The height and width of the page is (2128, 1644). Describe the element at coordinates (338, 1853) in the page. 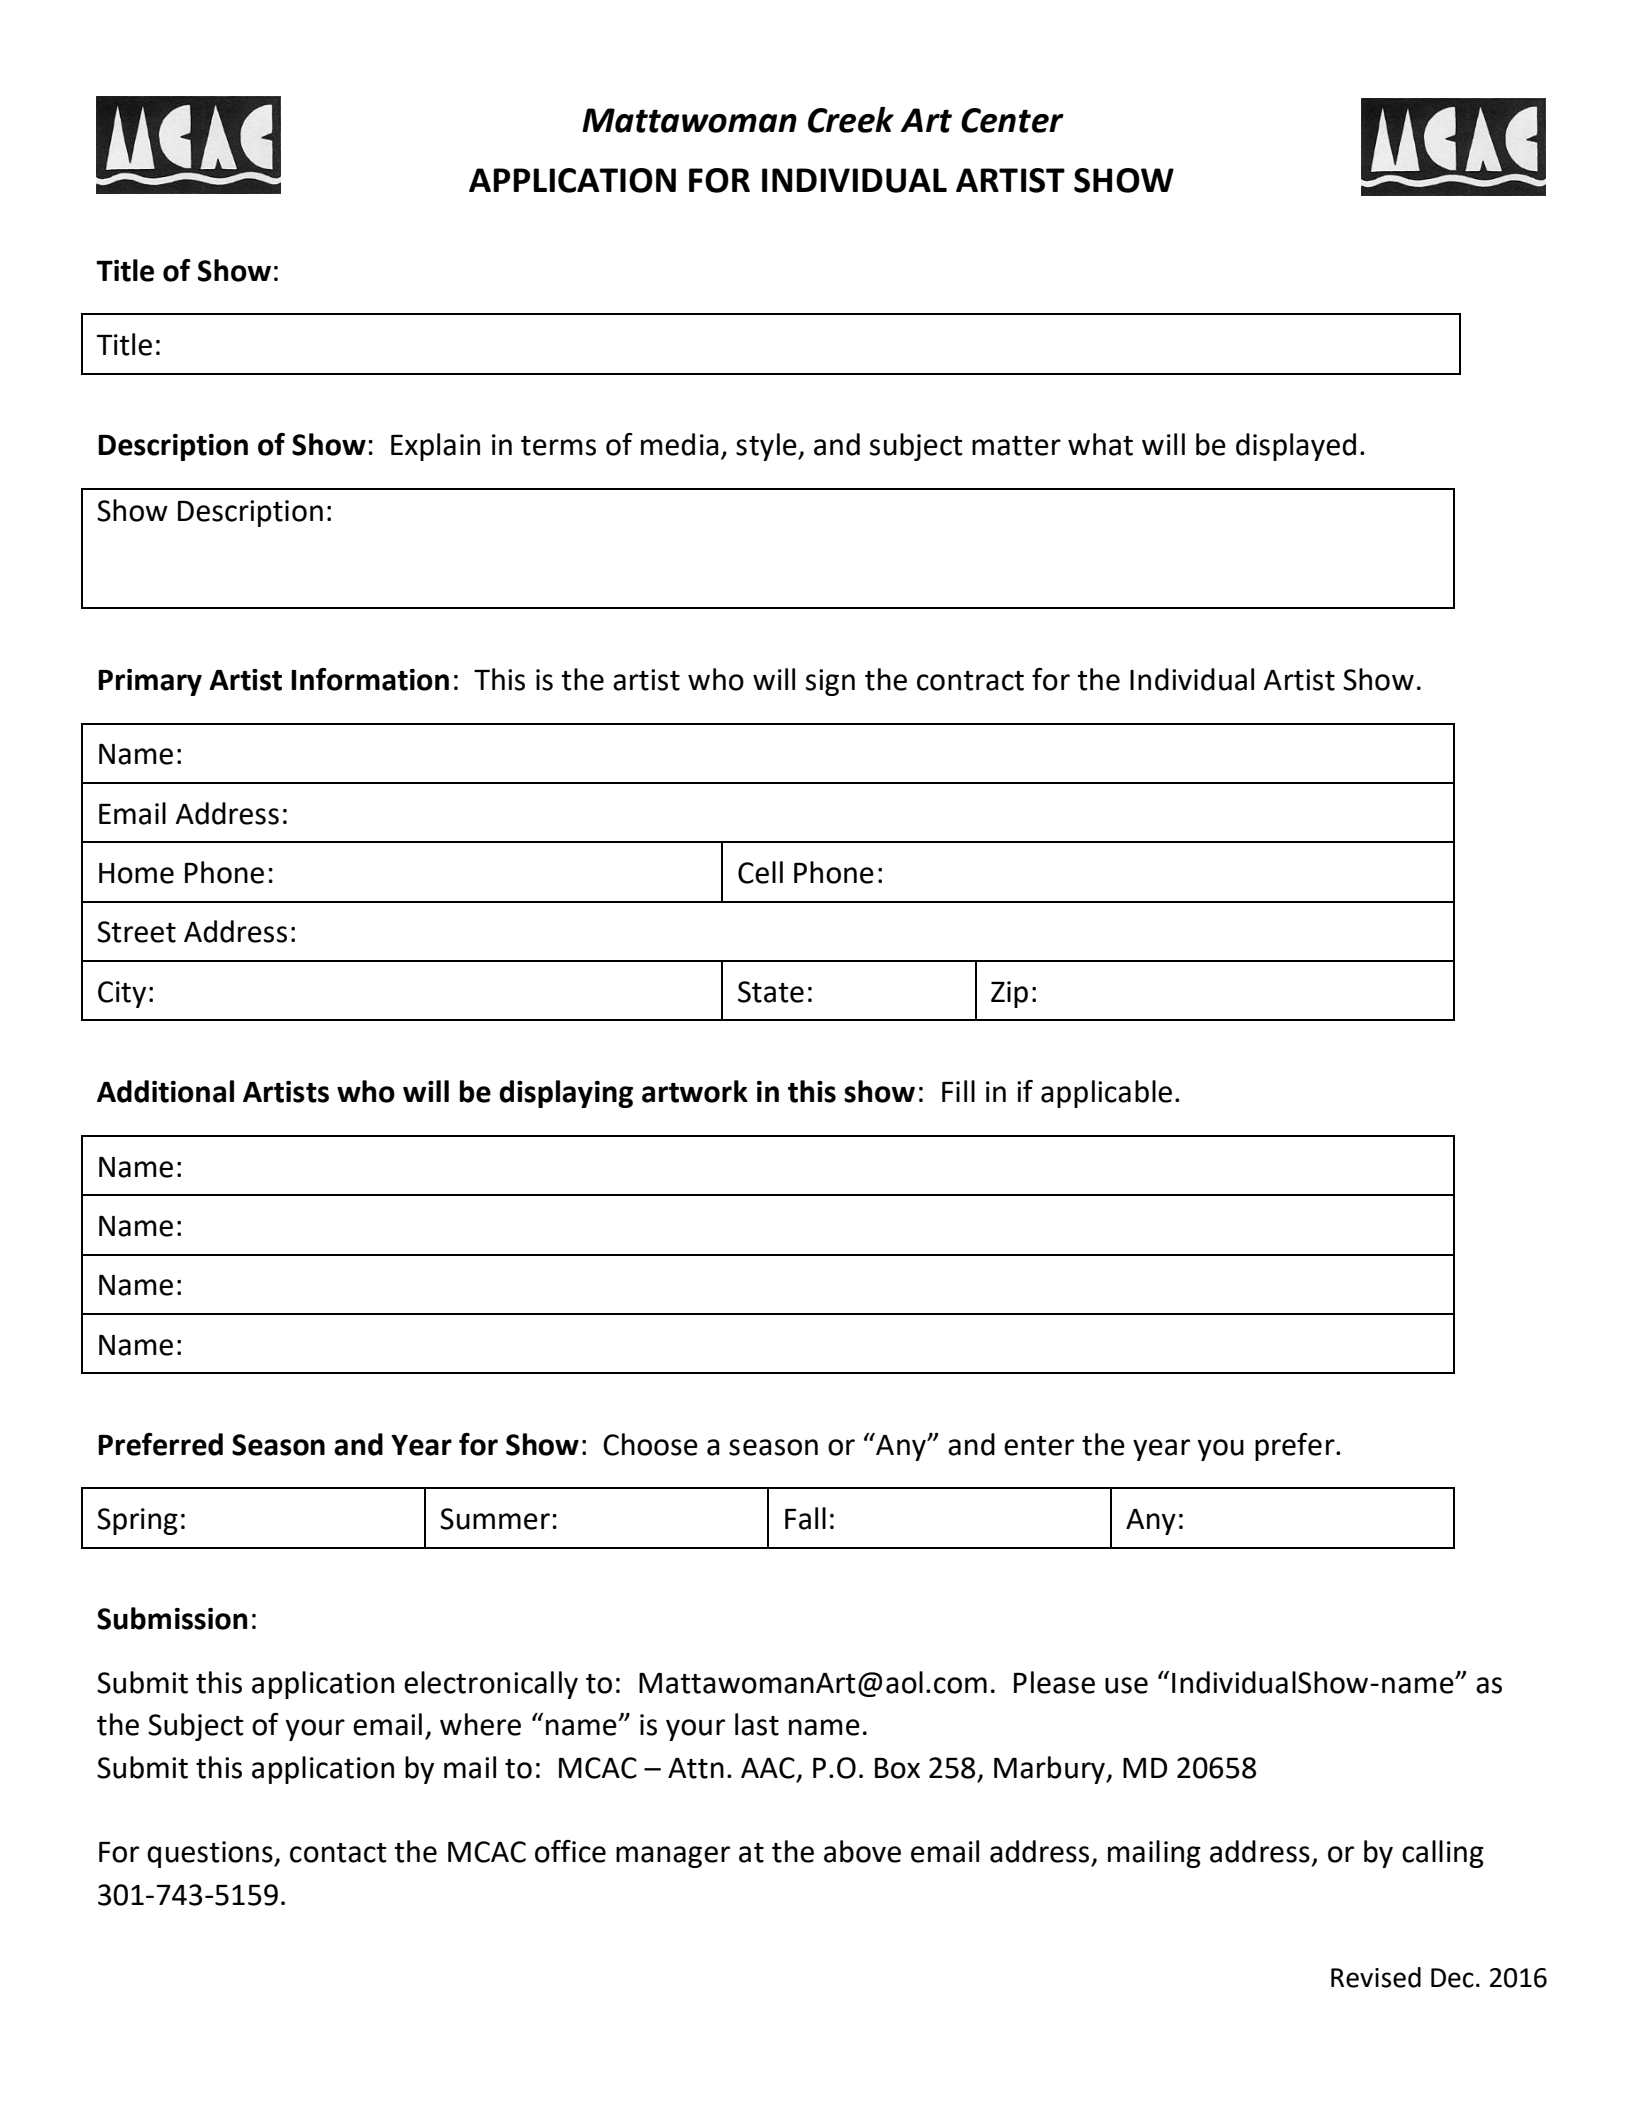

I see `contact` at that location.
